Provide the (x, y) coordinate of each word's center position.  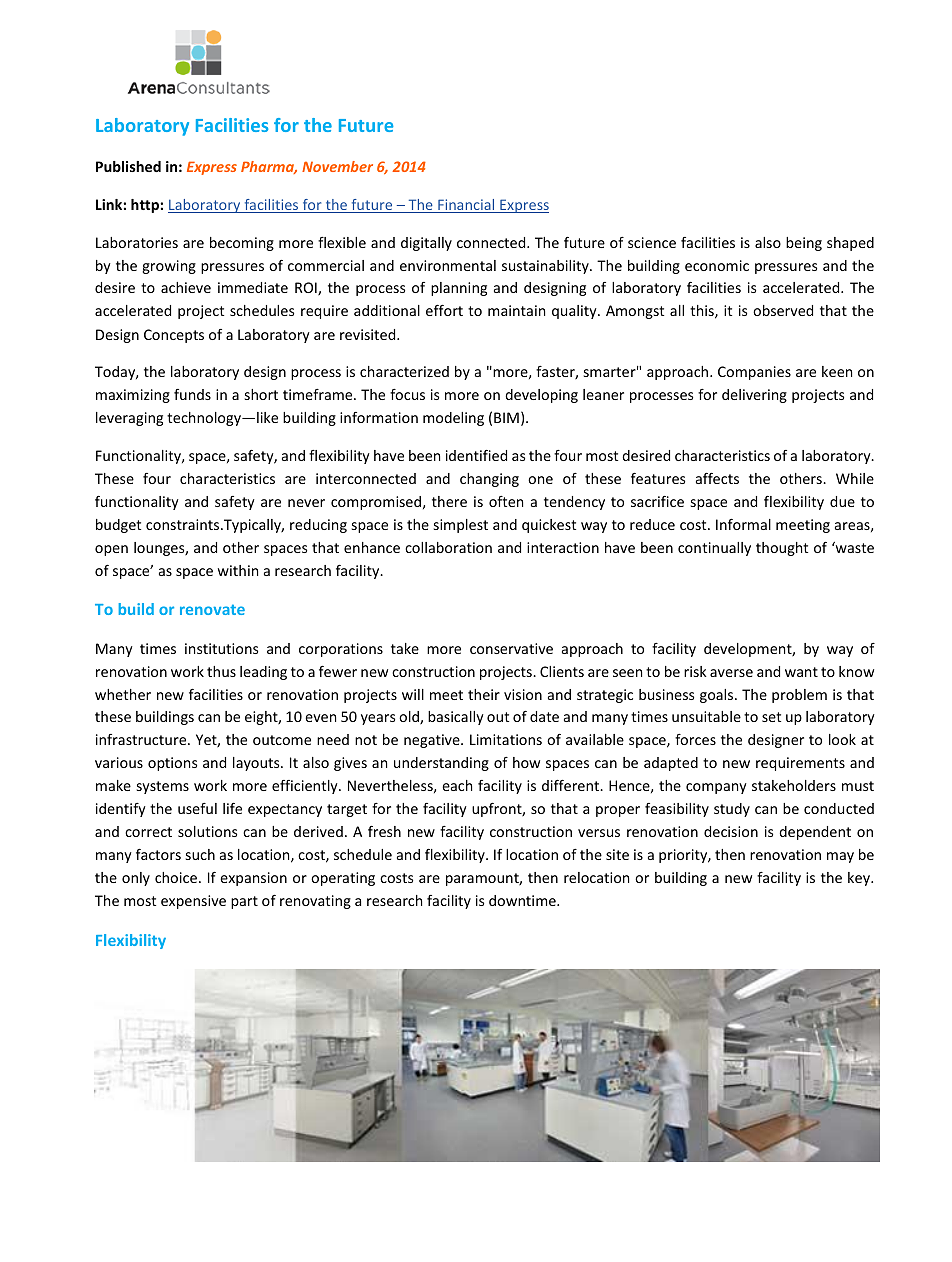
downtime (523, 900)
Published (128, 166)
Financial (466, 206)
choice (177, 877)
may (840, 857)
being (804, 244)
